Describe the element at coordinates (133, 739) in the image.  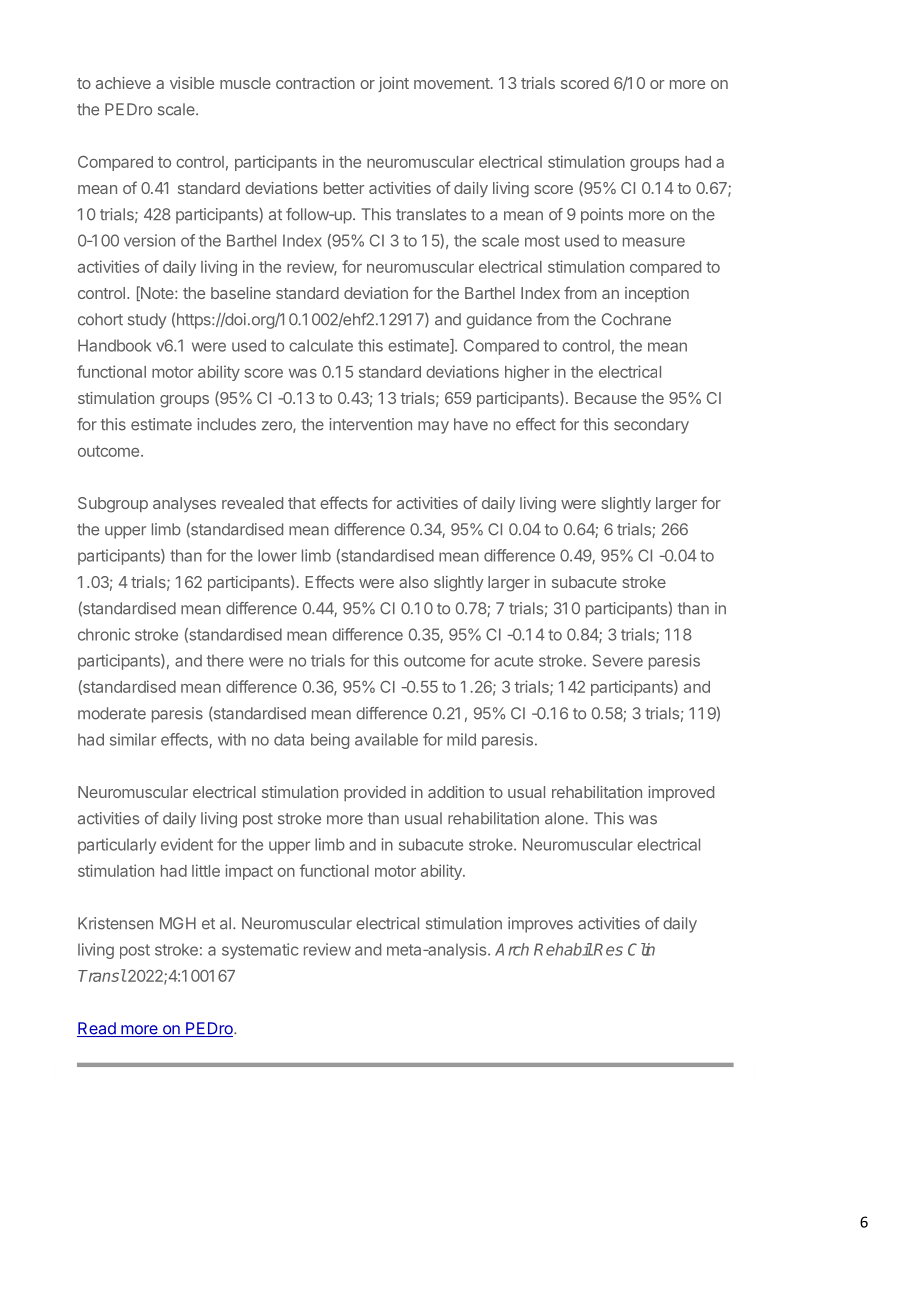
I see `similar` at that location.
